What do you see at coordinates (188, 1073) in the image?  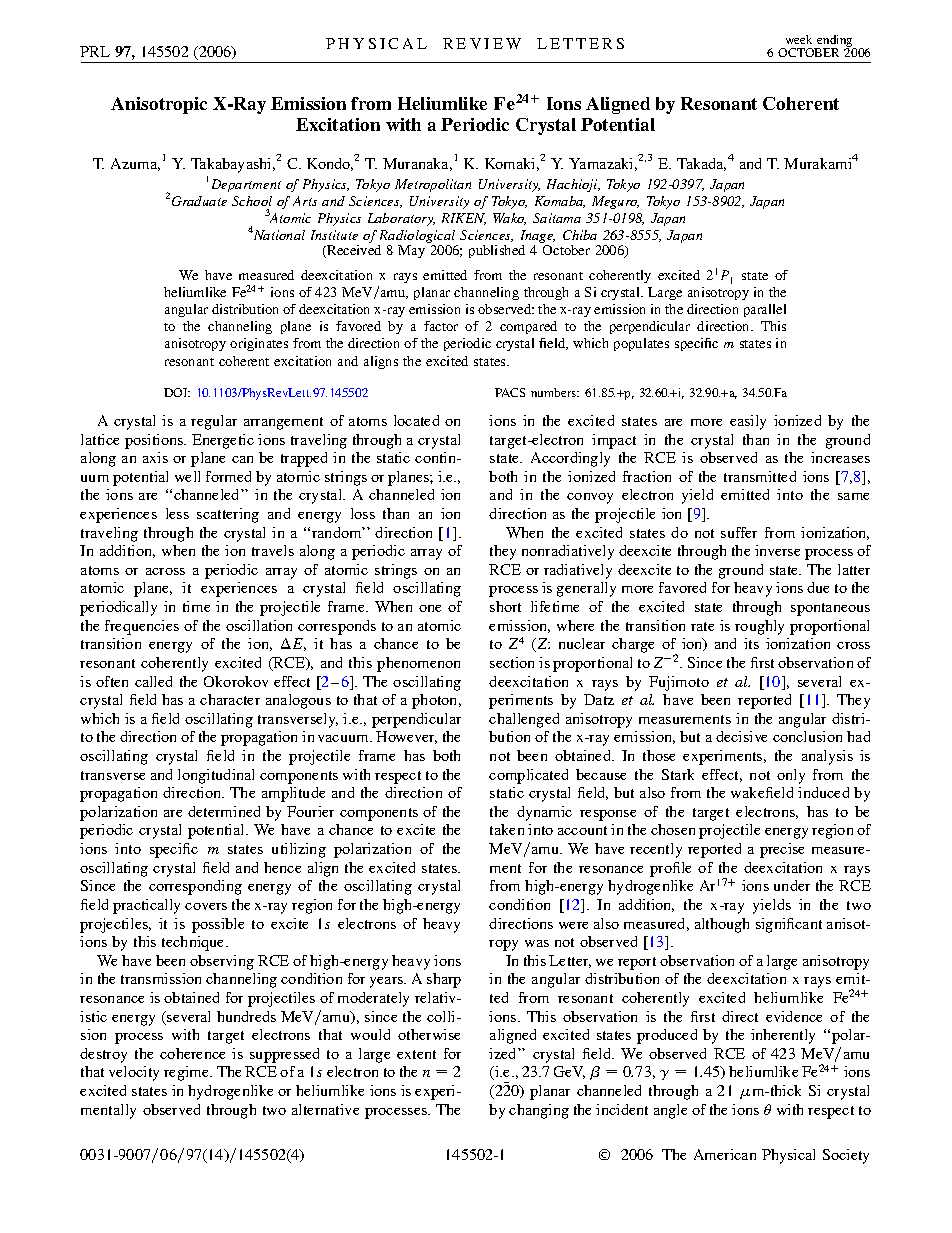 I see `regime` at bounding box center [188, 1073].
